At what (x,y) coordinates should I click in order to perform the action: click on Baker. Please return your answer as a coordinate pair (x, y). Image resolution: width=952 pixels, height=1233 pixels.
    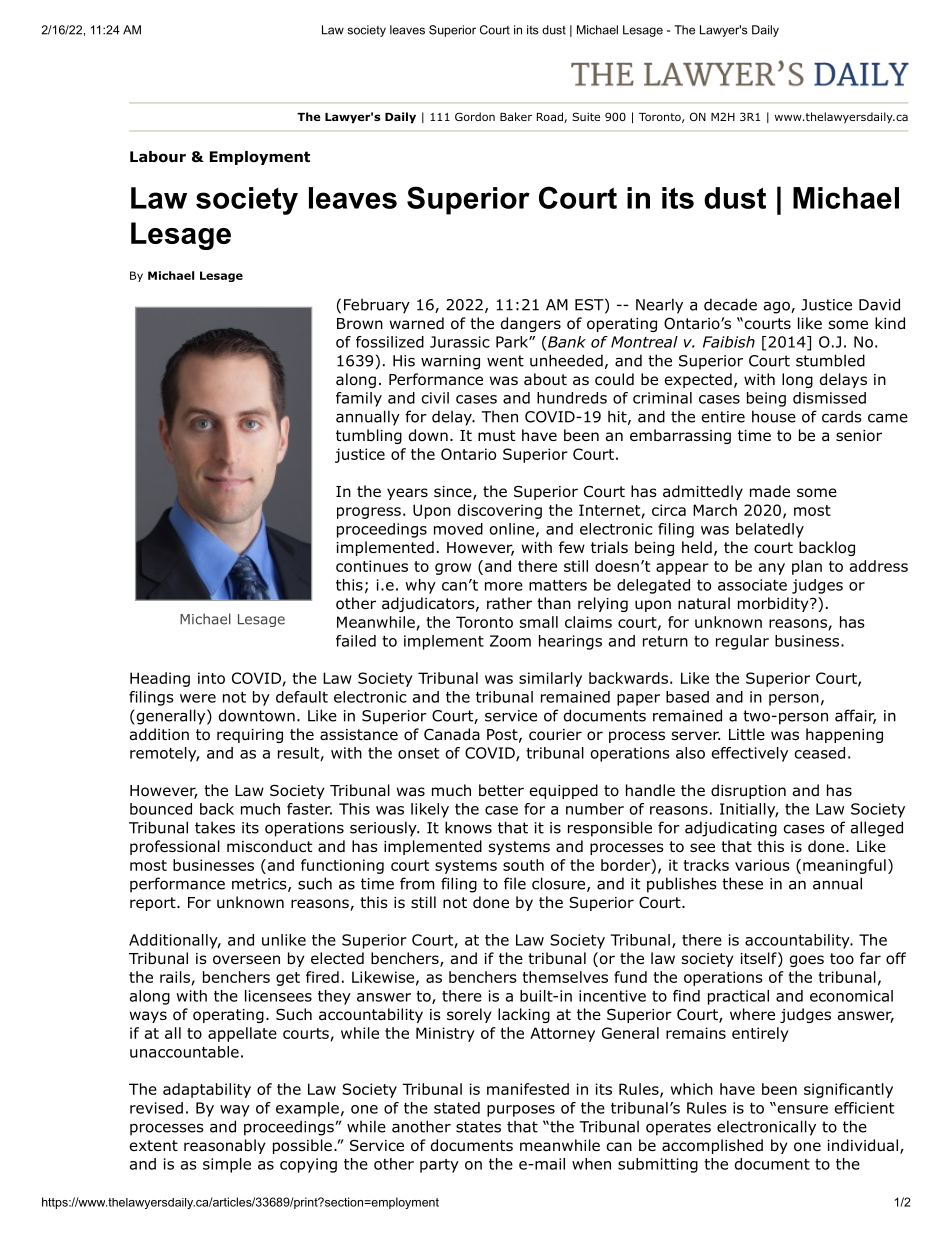
    Looking at the image, I should click on (516, 116).
